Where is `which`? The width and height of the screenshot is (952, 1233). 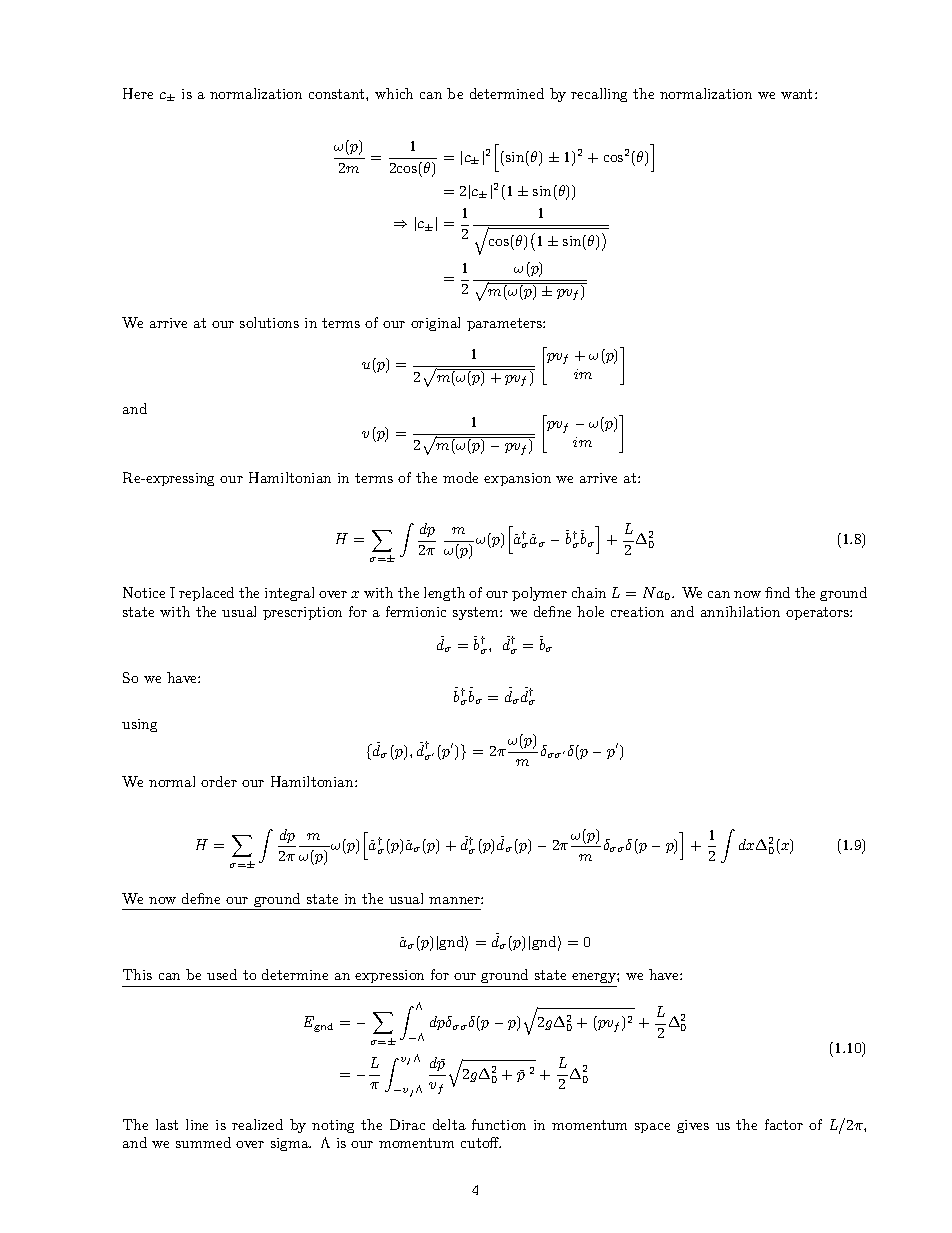
which is located at coordinates (394, 93).
